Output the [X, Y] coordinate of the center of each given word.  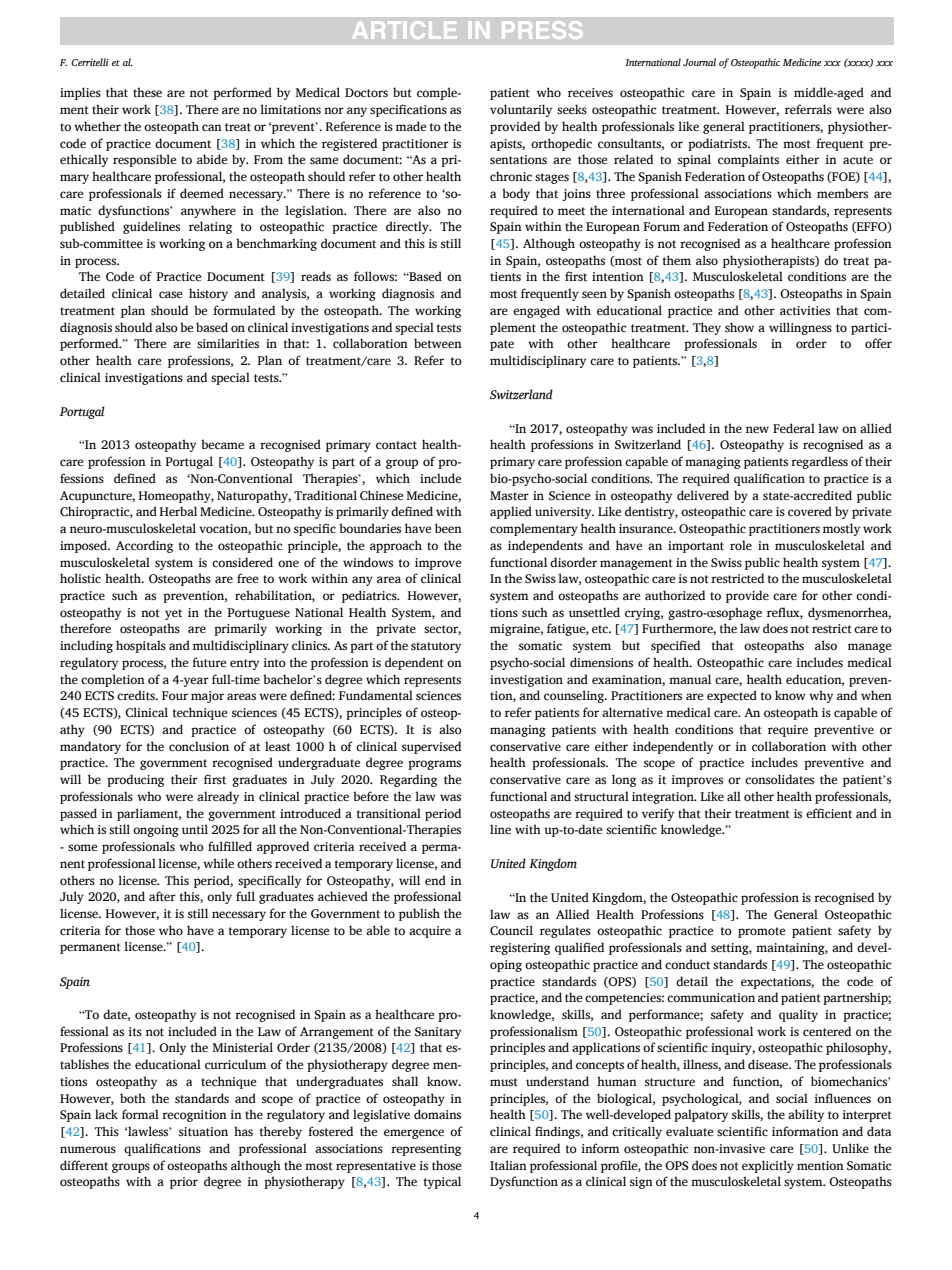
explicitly [768, 1166]
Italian [508, 1165]
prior [184, 1183]
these [147, 92]
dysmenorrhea [849, 613]
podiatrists [719, 144]
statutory [436, 647]
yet [173, 614]
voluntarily [521, 110]
